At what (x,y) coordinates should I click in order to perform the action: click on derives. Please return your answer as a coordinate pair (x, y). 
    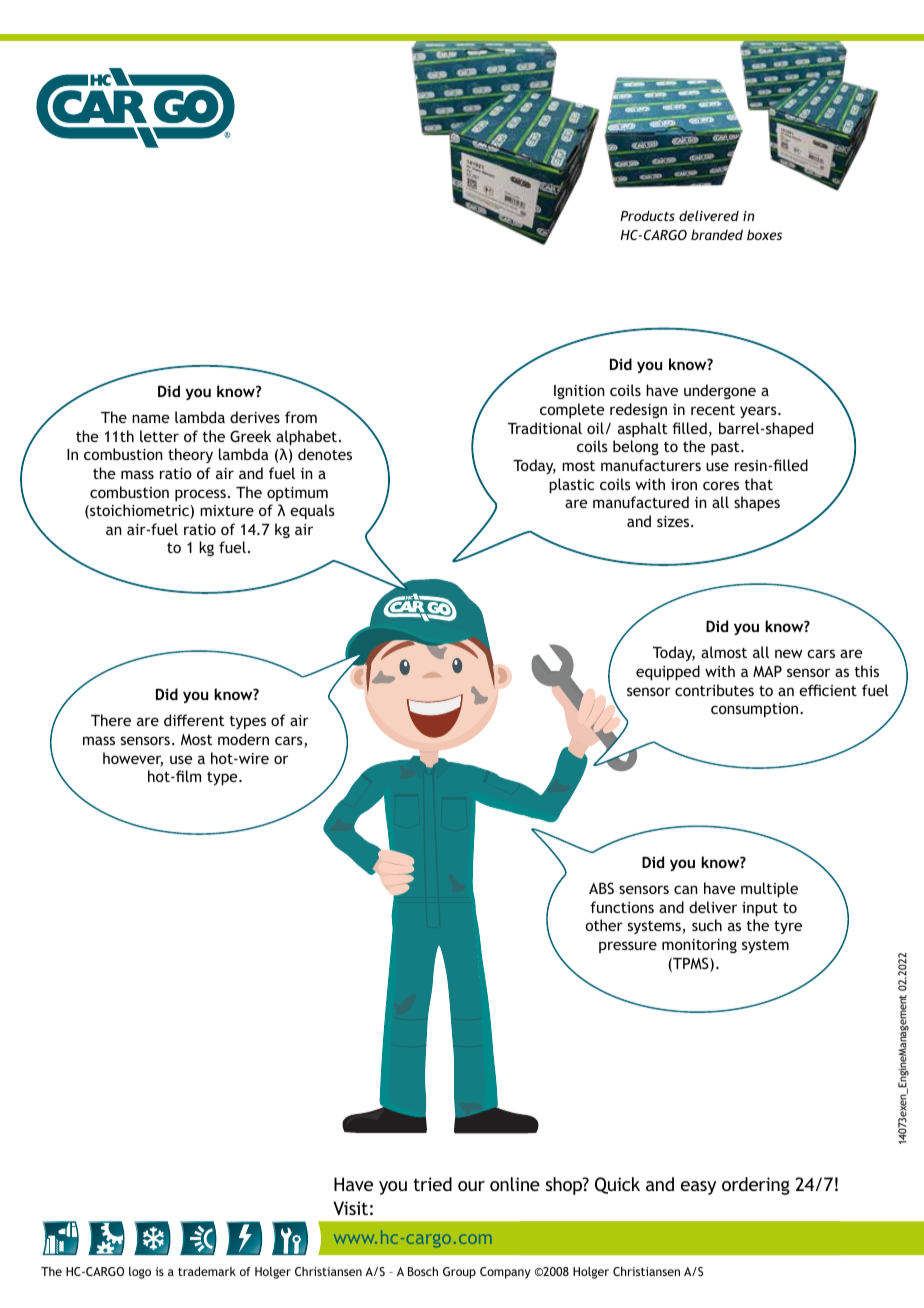
    Looking at the image, I should click on (255, 417).
